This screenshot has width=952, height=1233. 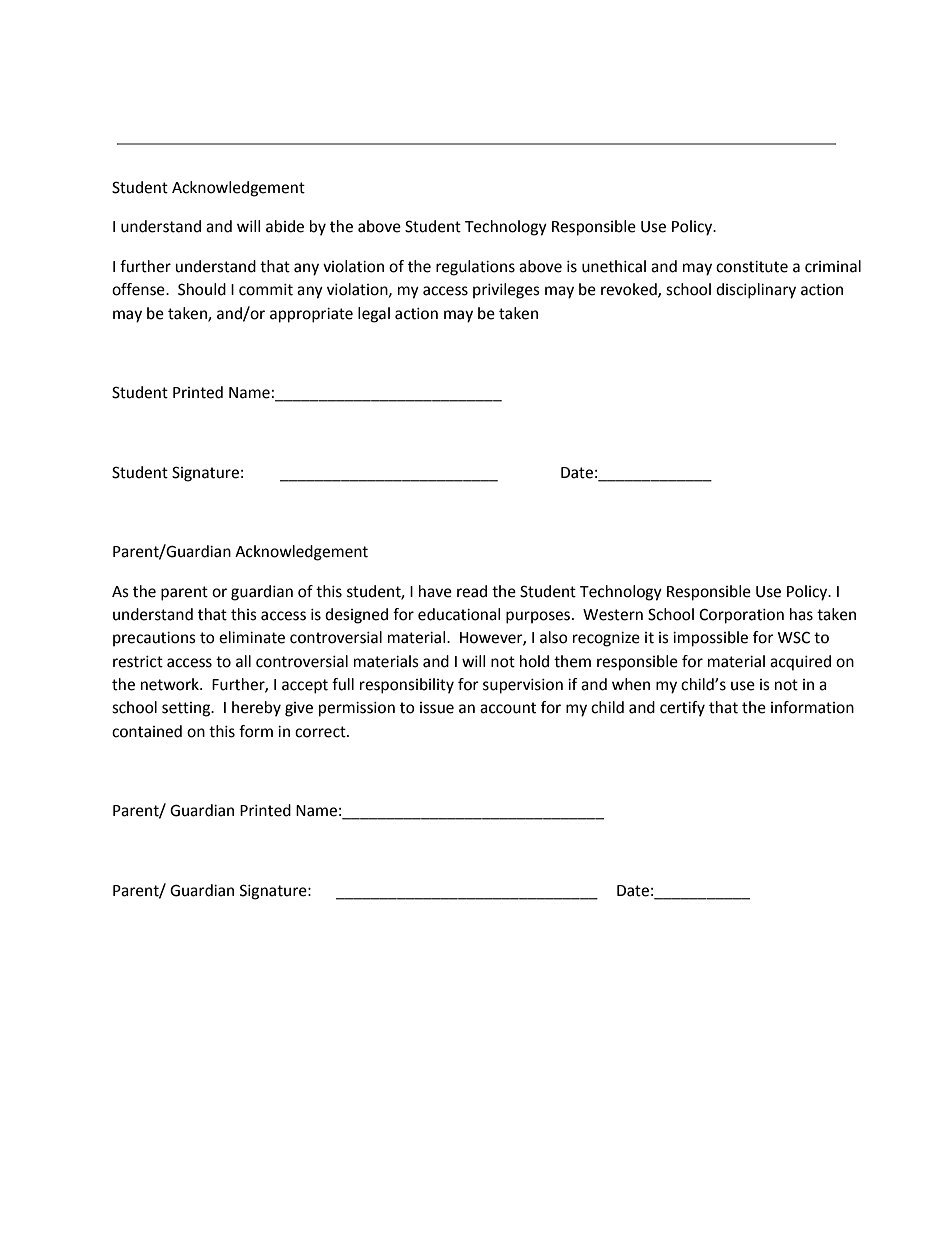 I want to click on abide, so click(x=285, y=226).
